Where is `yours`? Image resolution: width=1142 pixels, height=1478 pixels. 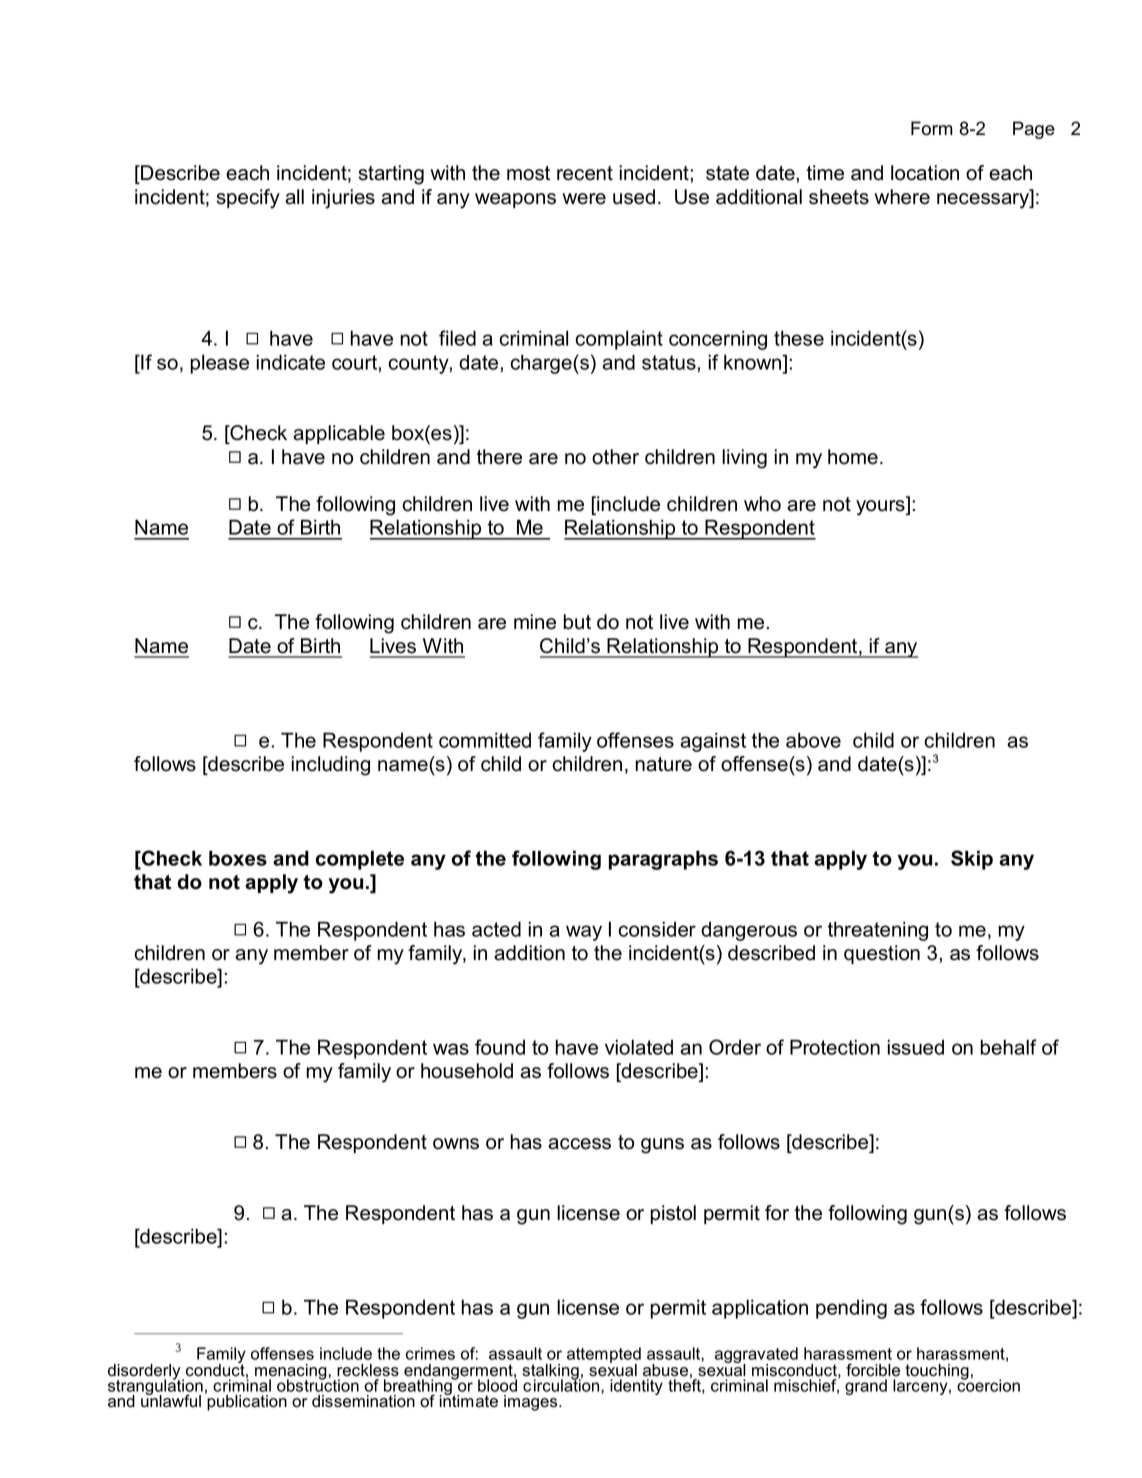
yours is located at coordinates (881, 508).
